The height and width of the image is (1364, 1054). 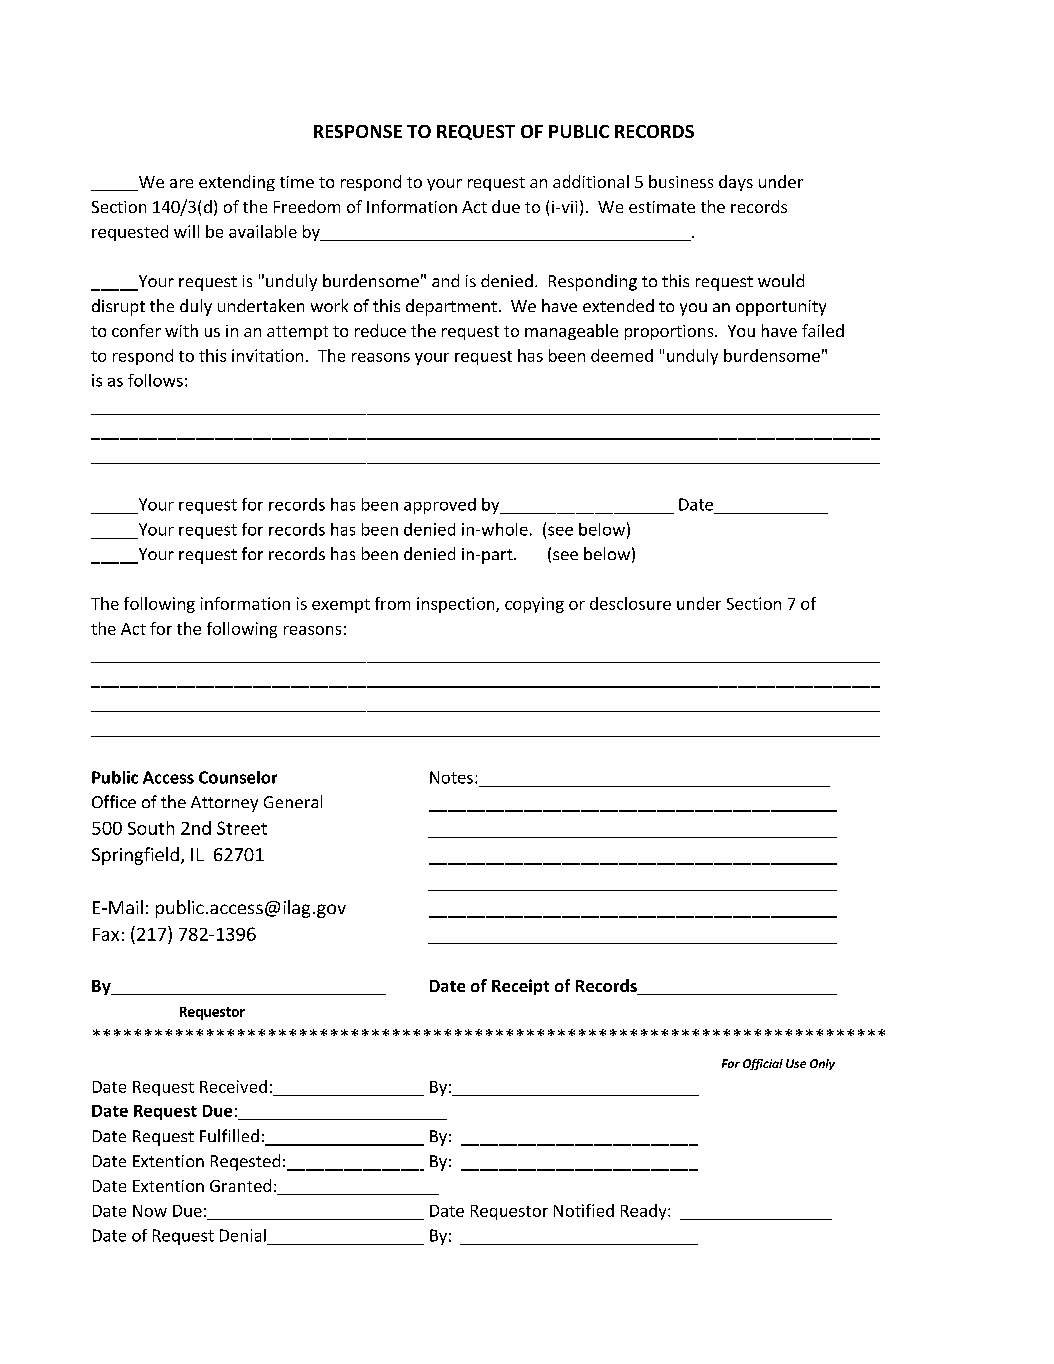 What do you see at coordinates (670, 332) in the image?
I see `proportions` at bounding box center [670, 332].
